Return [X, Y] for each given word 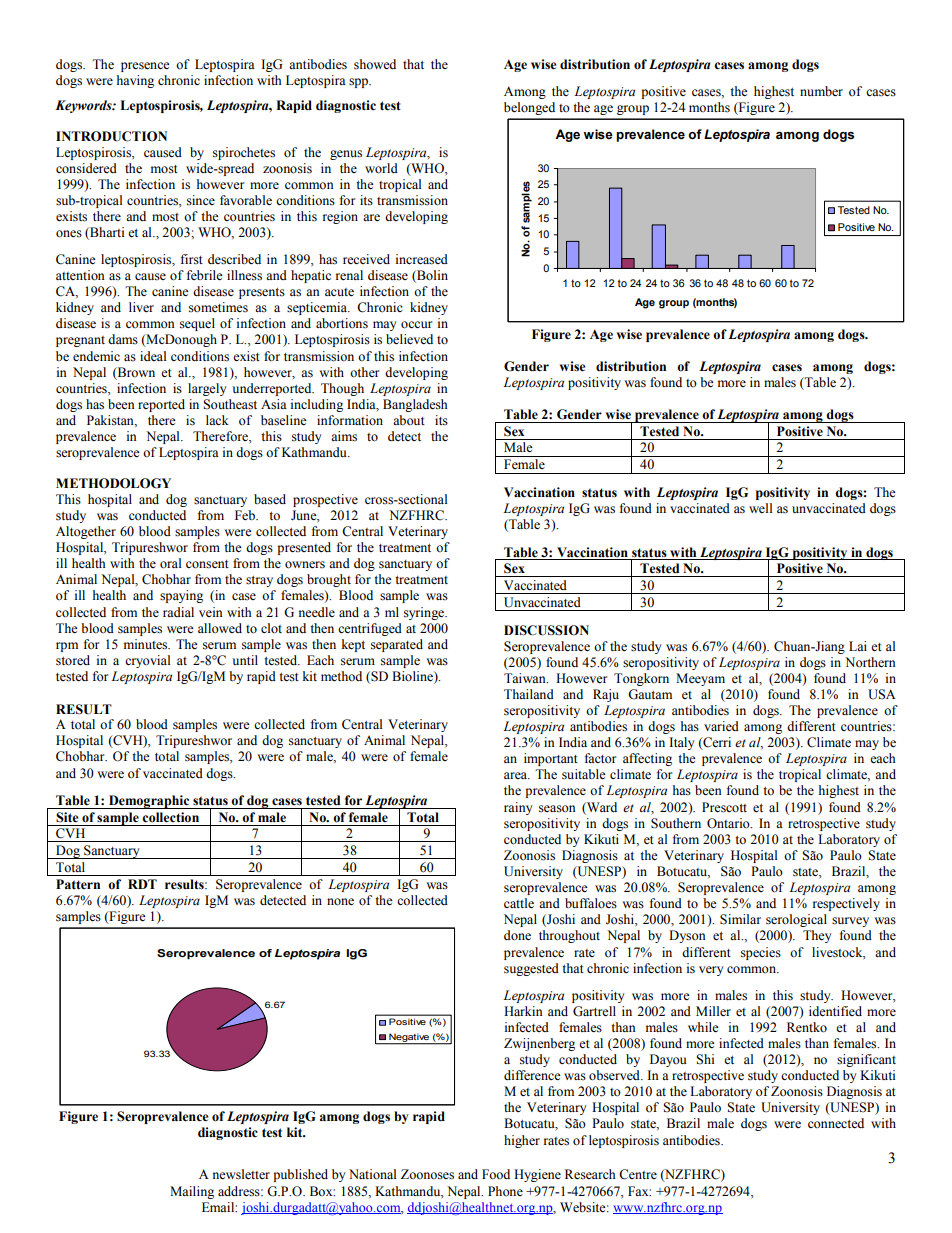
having [135, 81]
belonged [529, 108]
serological [796, 920]
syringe [425, 613]
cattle [519, 903]
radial [178, 612]
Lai [858, 646]
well [760, 508]
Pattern [78, 884]
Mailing [192, 1192]
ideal [153, 356]
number [821, 91]
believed [409, 339]
